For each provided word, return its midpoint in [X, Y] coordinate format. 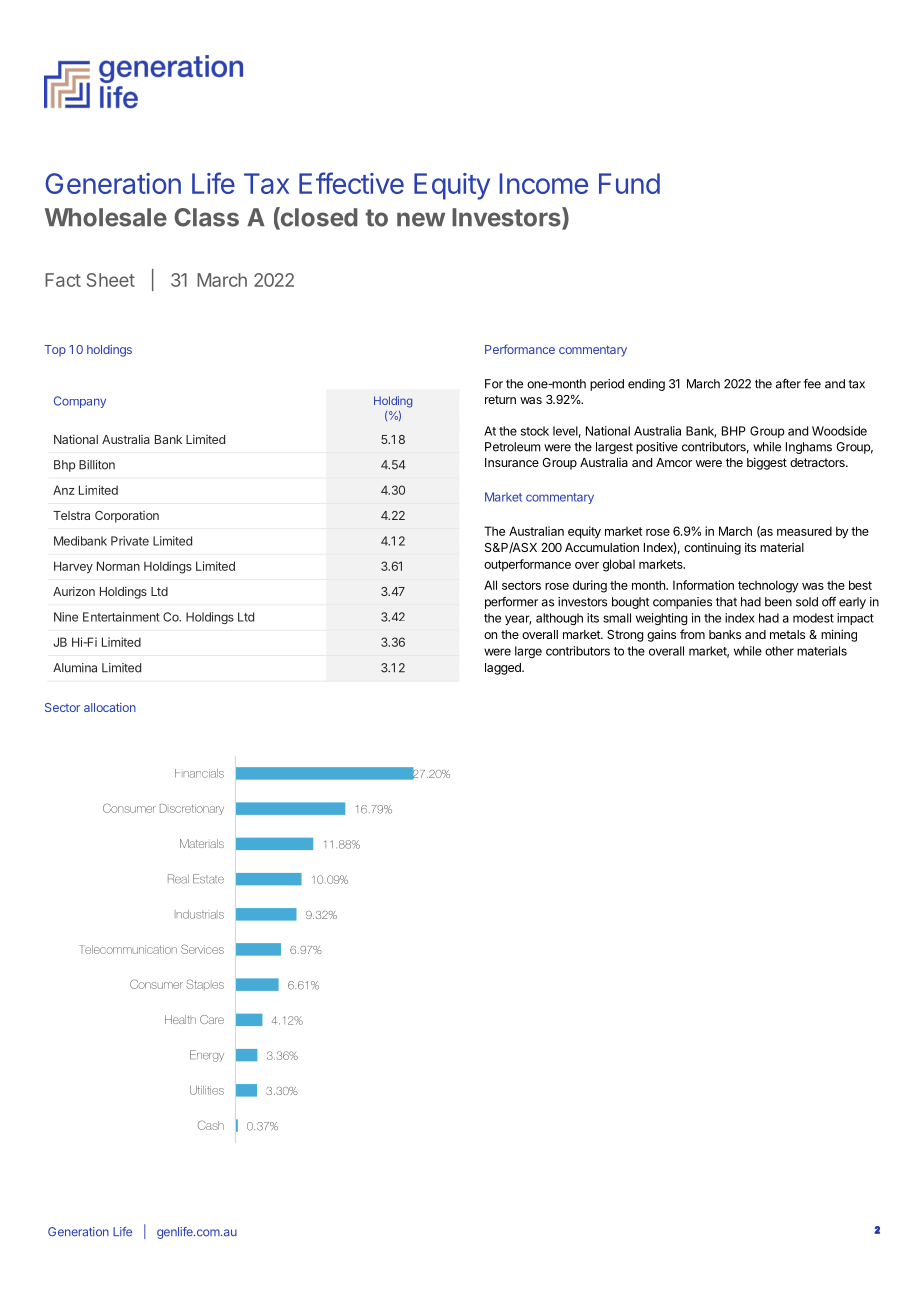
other [779, 651]
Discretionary [192, 809]
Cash [211, 1125]
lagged [504, 669]
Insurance [512, 462]
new [421, 219]
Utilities [207, 1090]
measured [804, 531]
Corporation [127, 517]
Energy [207, 1056]
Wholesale [106, 217]
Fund [629, 183]
